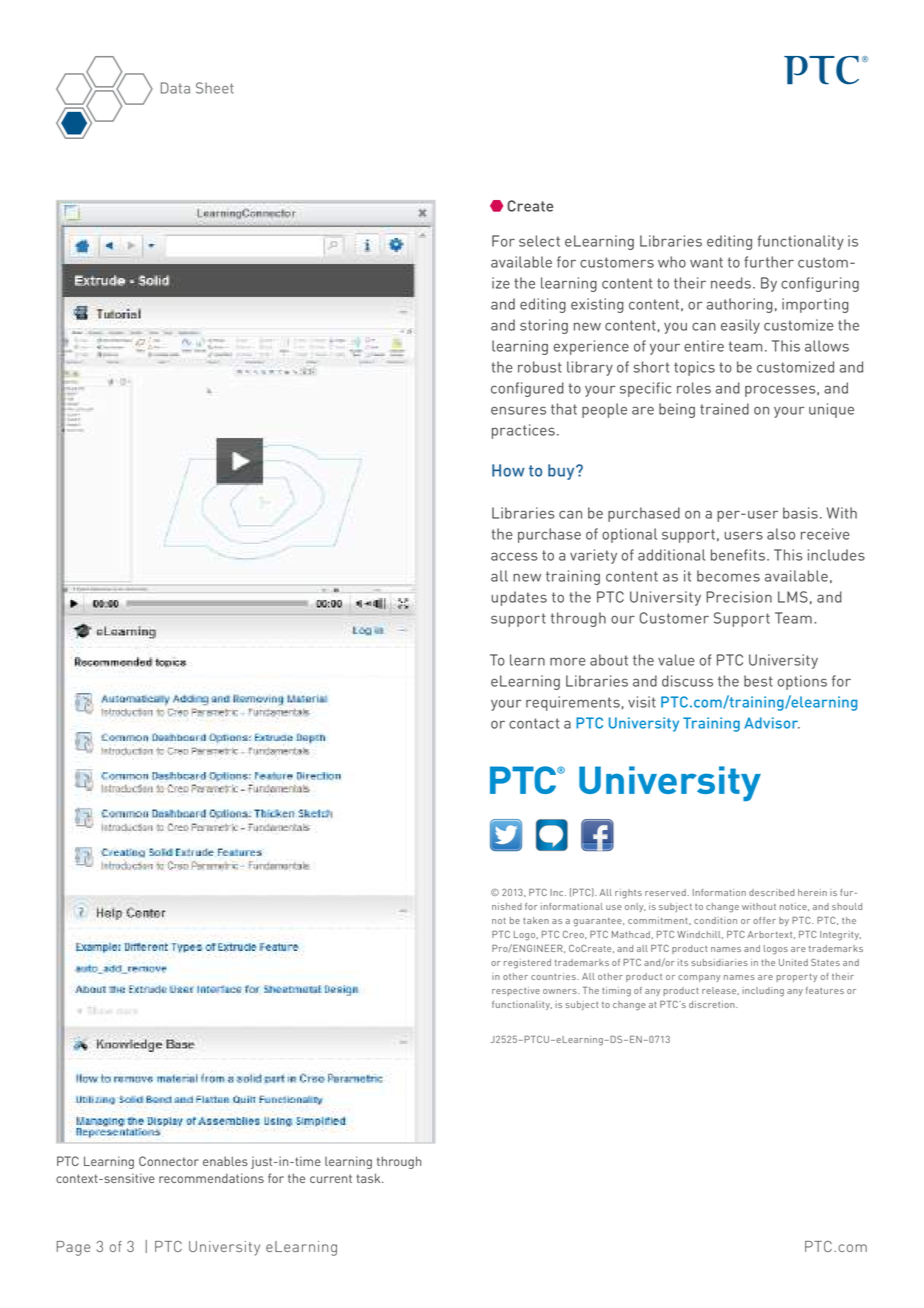  Describe the element at coordinates (724, 409) in the page. I see `trained` at that location.
